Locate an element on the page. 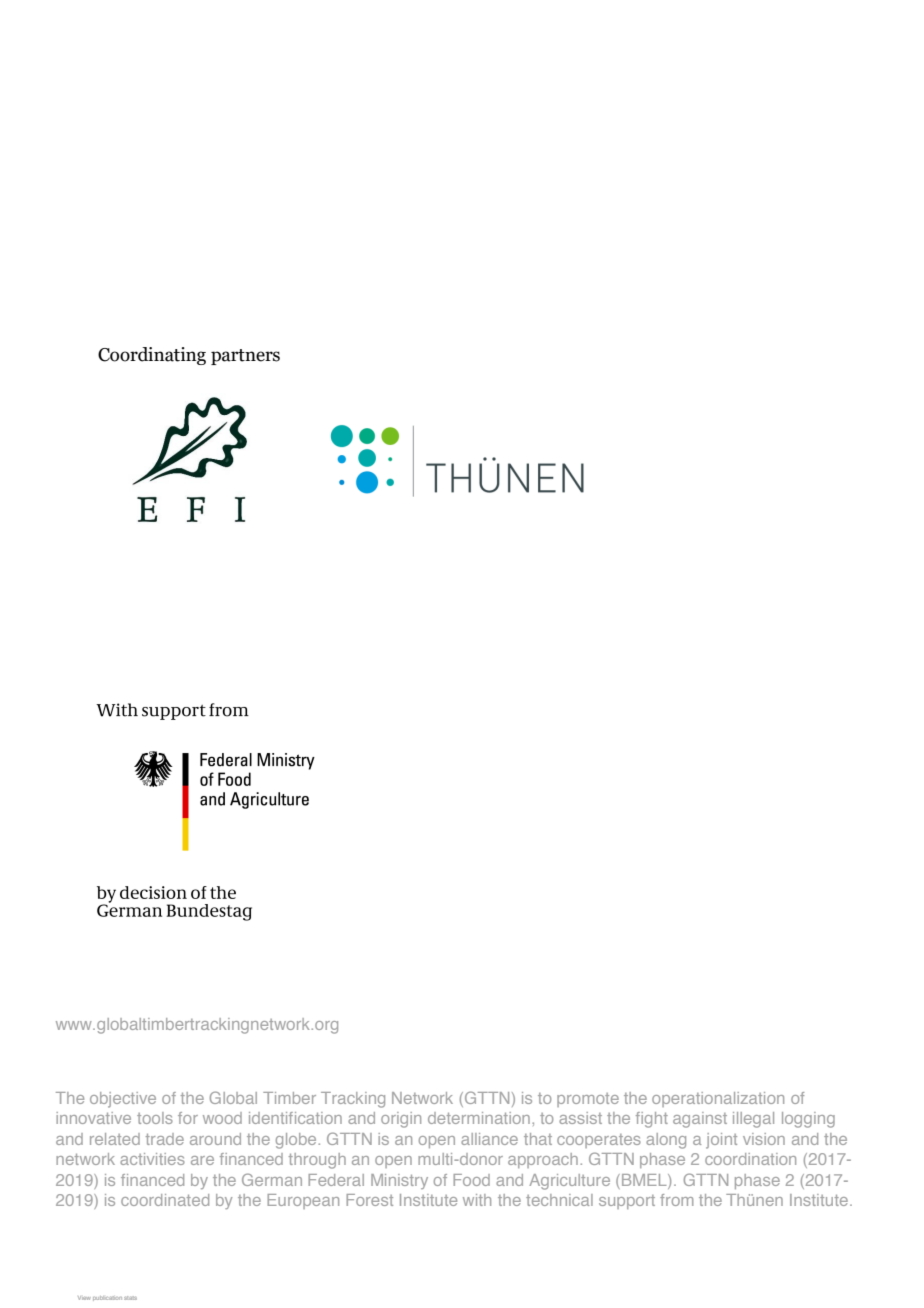  from is located at coordinates (676, 1200).
